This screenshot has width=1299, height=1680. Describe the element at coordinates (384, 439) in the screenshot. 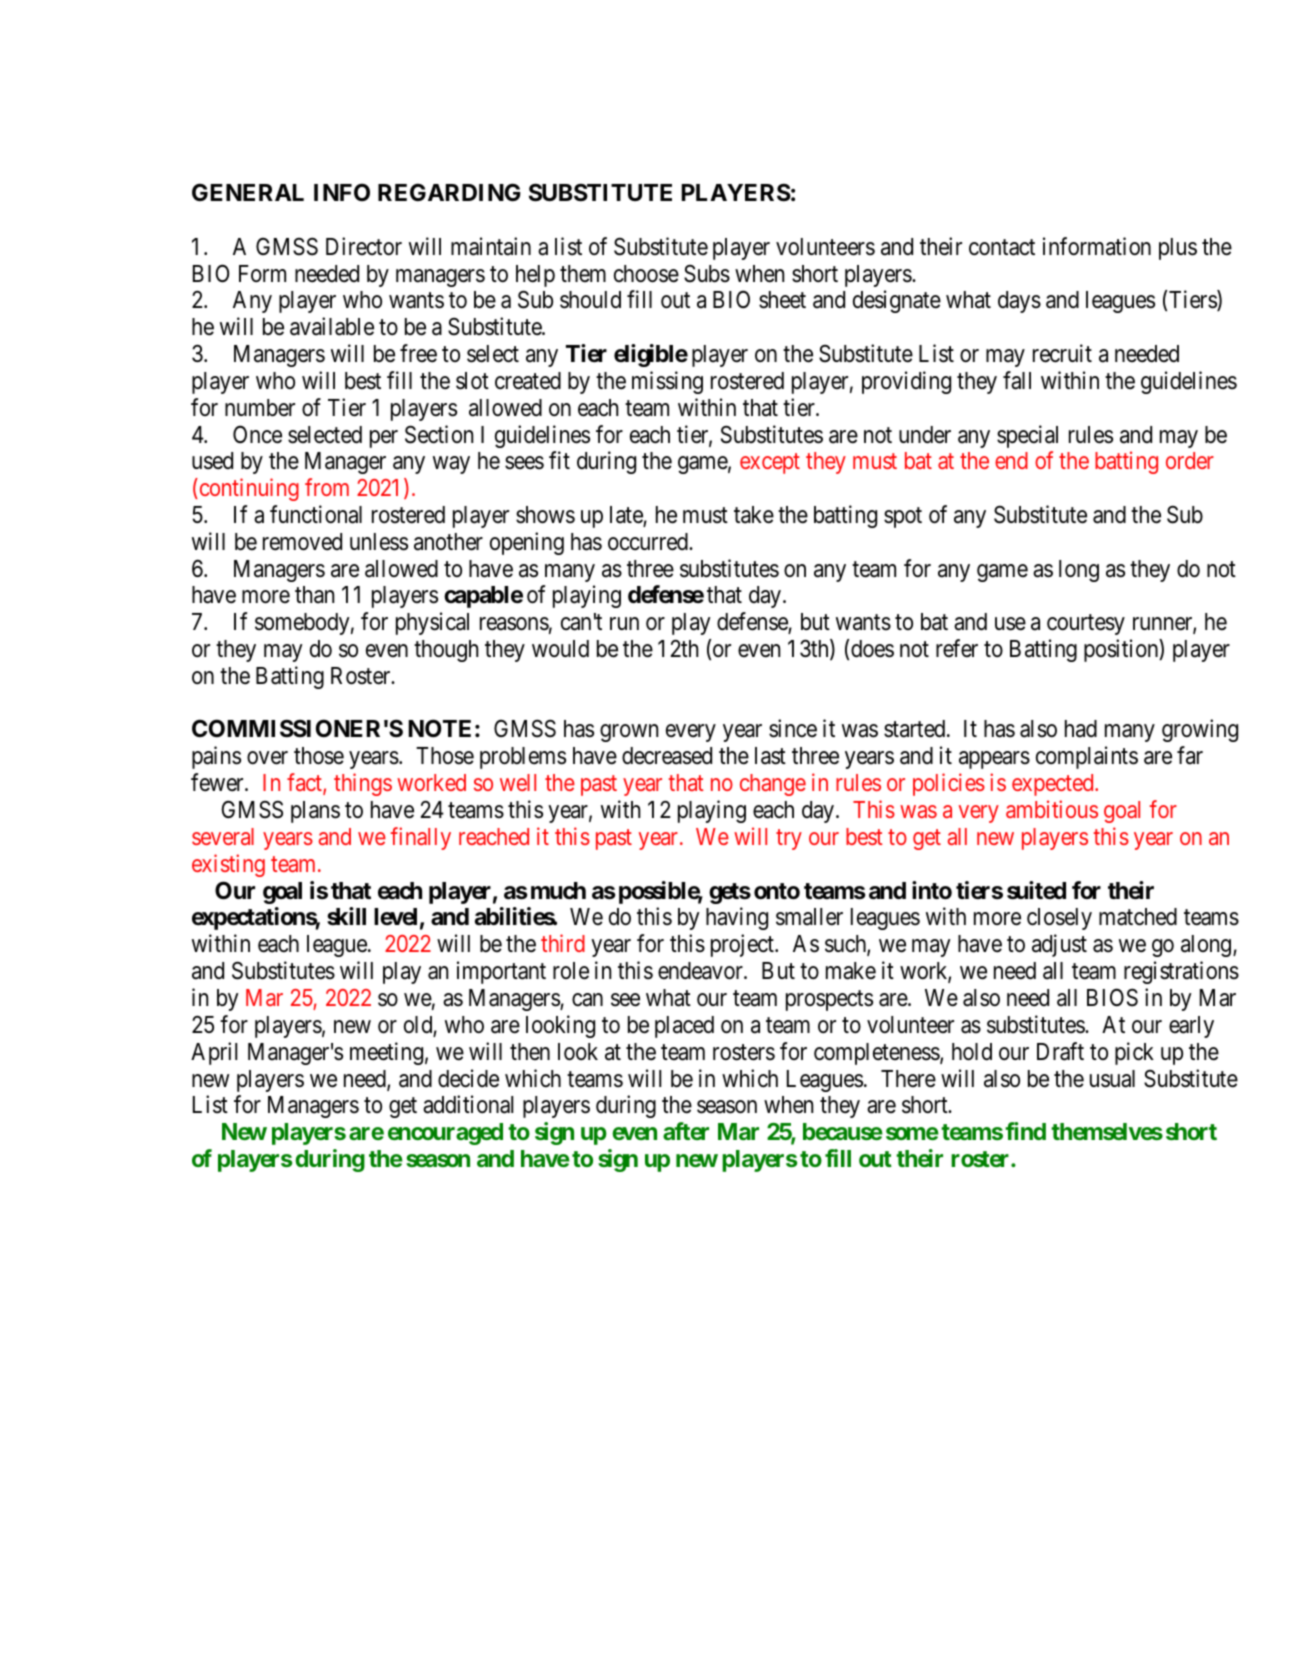

I see `per` at that location.
